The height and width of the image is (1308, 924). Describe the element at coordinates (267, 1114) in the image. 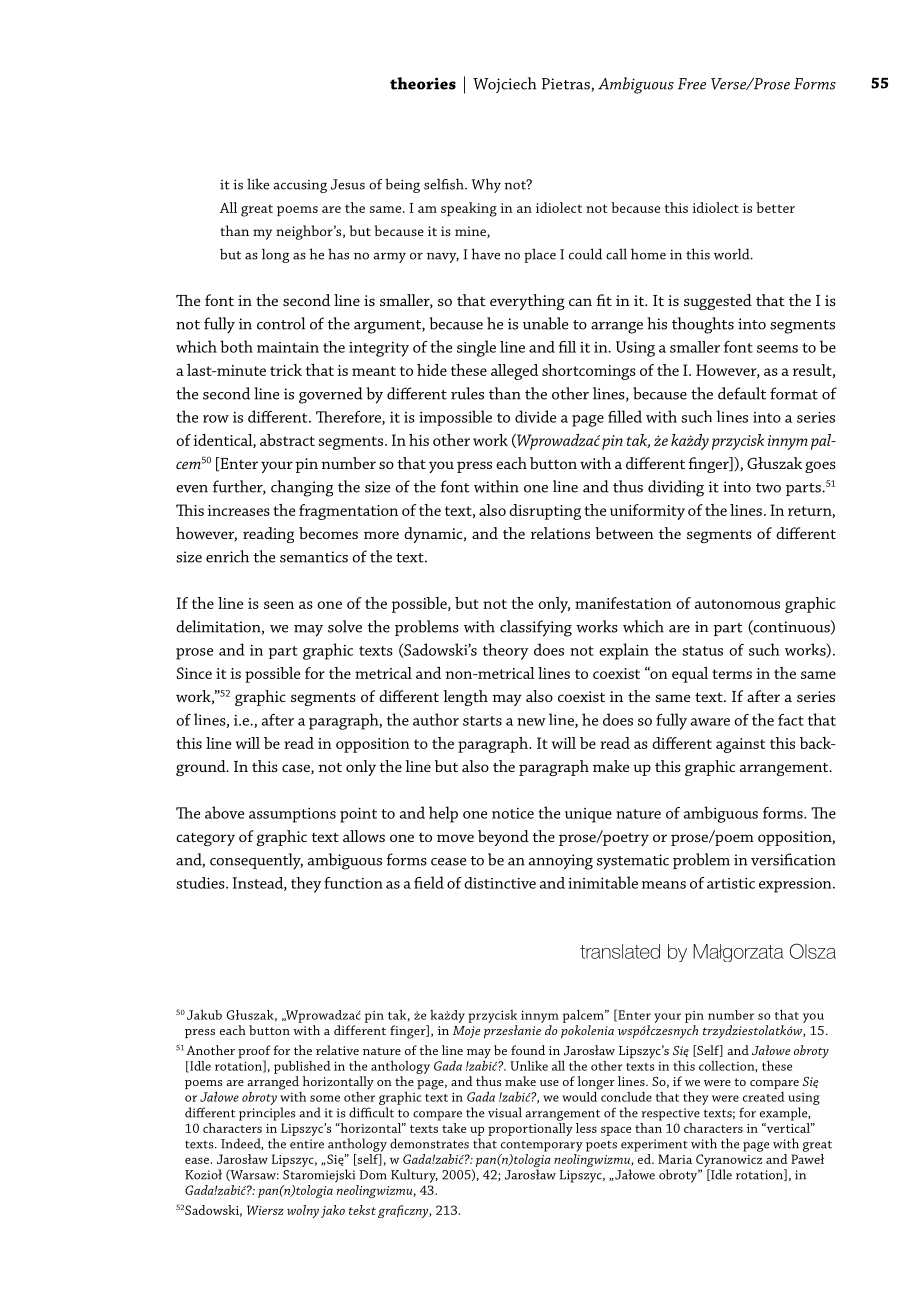

I see `principles` at that location.
